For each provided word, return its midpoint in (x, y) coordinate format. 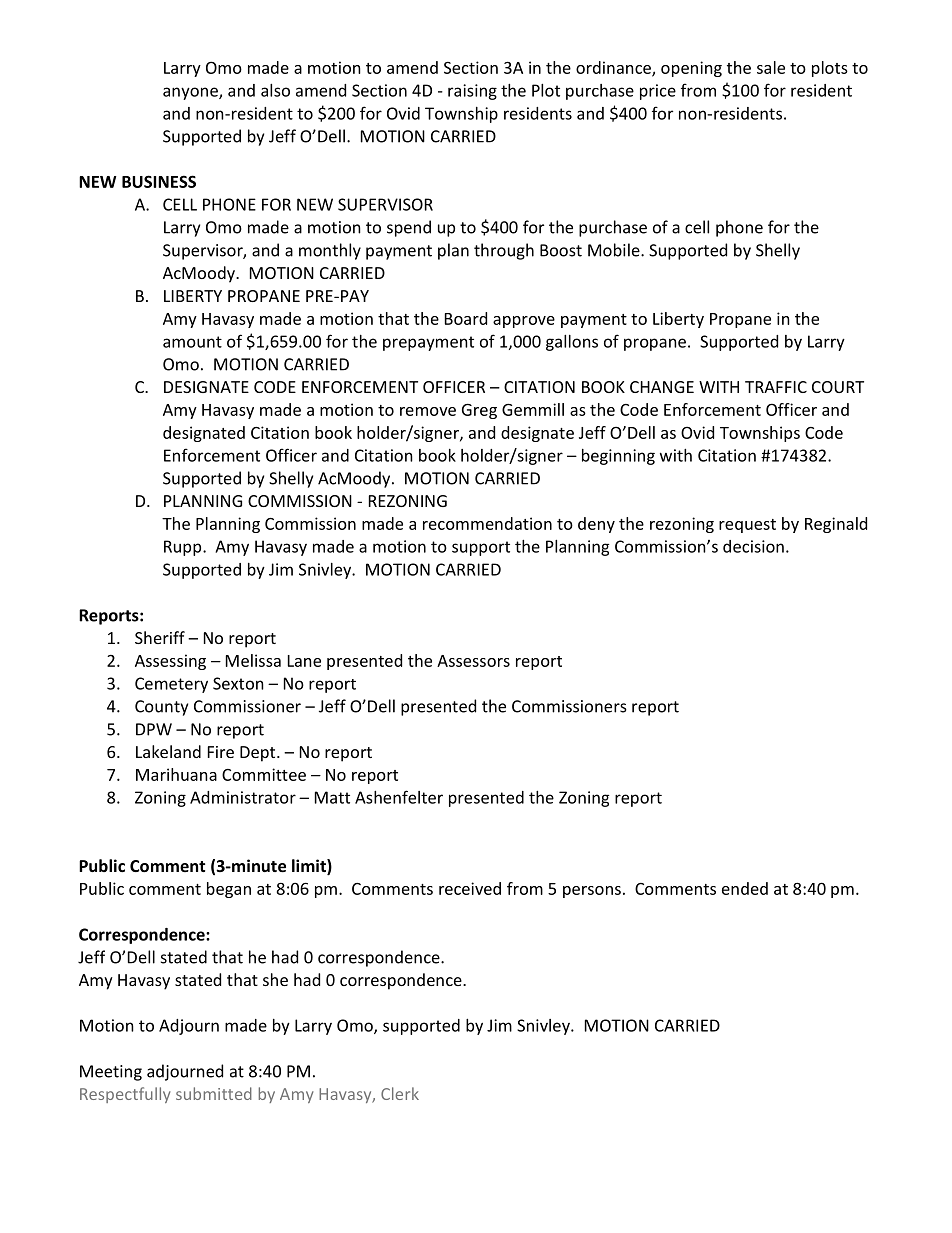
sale (771, 67)
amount (192, 342)
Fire (221, 752)
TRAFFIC (776, 387)
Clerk (400, 1093)
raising (472, 92)
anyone (191, 93)
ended (745, 888)
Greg (479, 411)
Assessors (473, 661)
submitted (214, 1093)
